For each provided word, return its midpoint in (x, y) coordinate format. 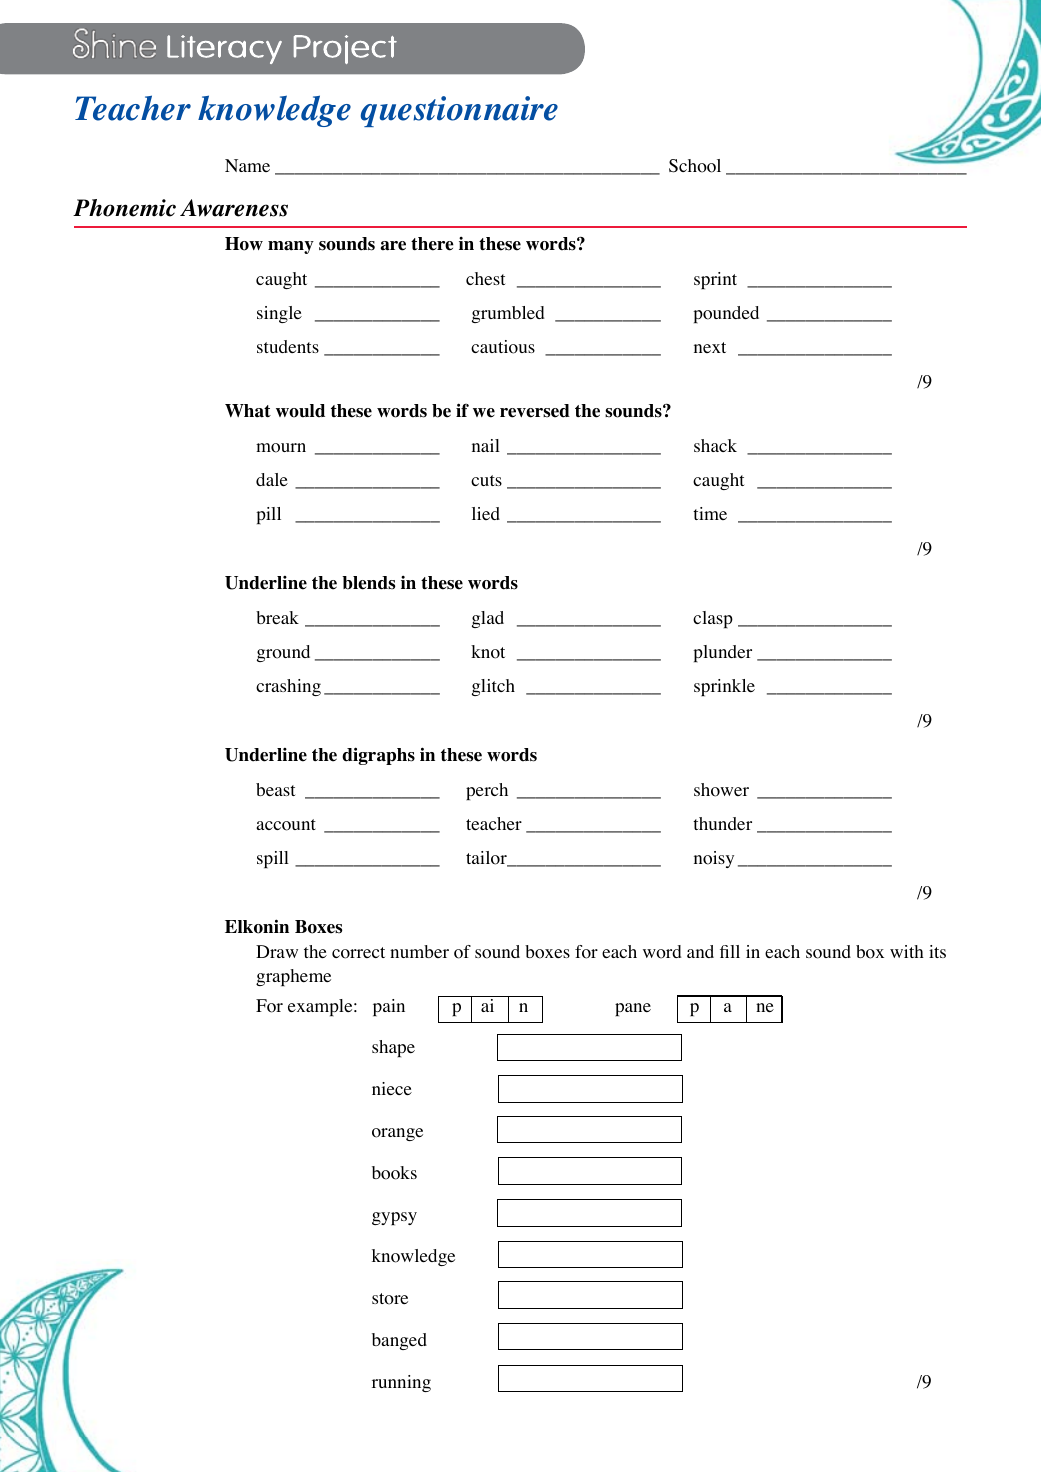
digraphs (378, 756)
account (286, 825)
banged (399, 1341)
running (401, 1383)
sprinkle (724, 687)
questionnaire (459, 111)
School (695, 166)
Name (247, 165)
